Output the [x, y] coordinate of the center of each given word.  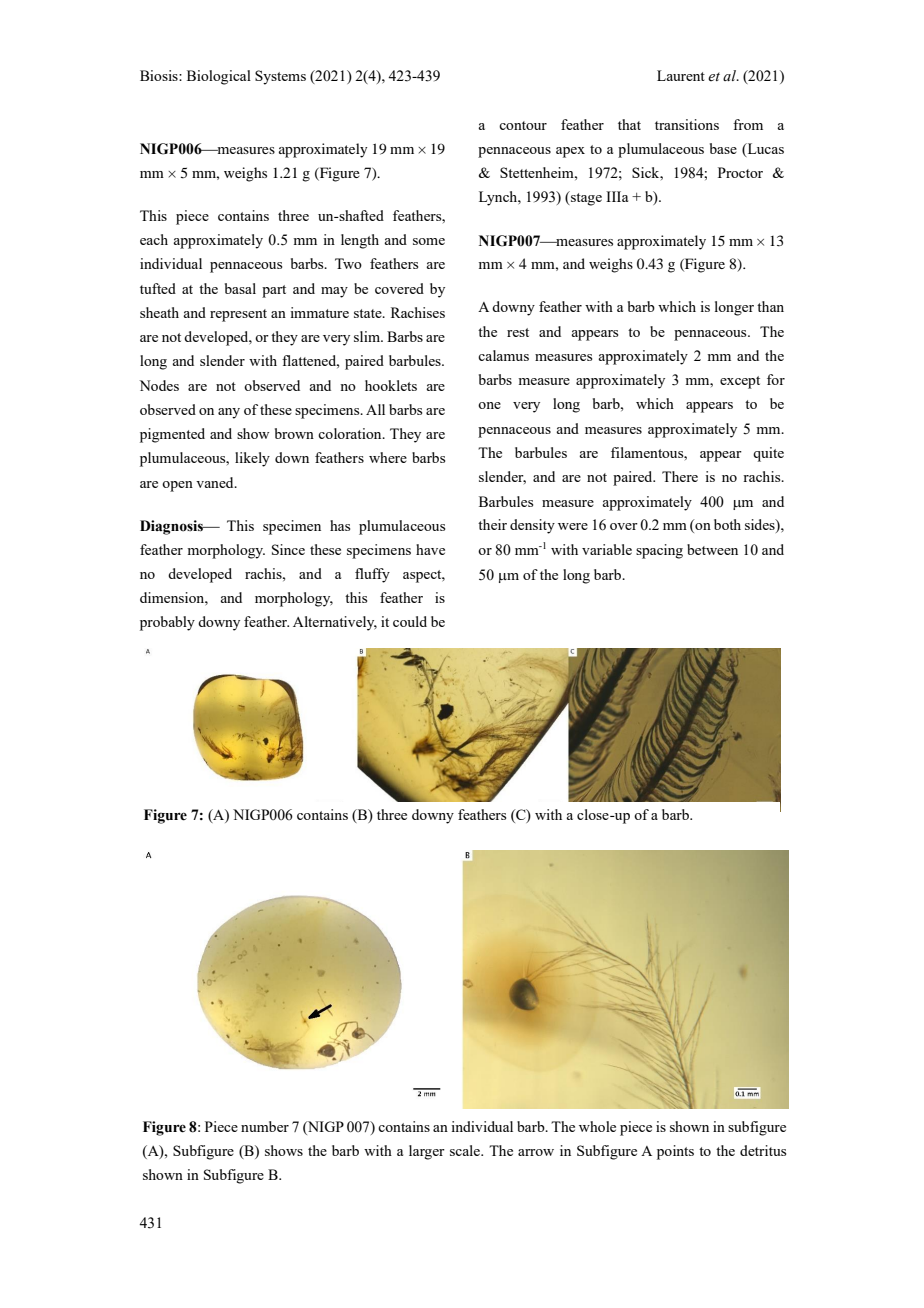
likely [252, 459]
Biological [219, 77]
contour [523, 125]
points [675, 1152]
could [410, 621]
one [489, 405]
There [680, 476]
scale [466, 1150]
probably [167, 623]
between [712, 549]
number [265, 1126]
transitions [687, 124]
